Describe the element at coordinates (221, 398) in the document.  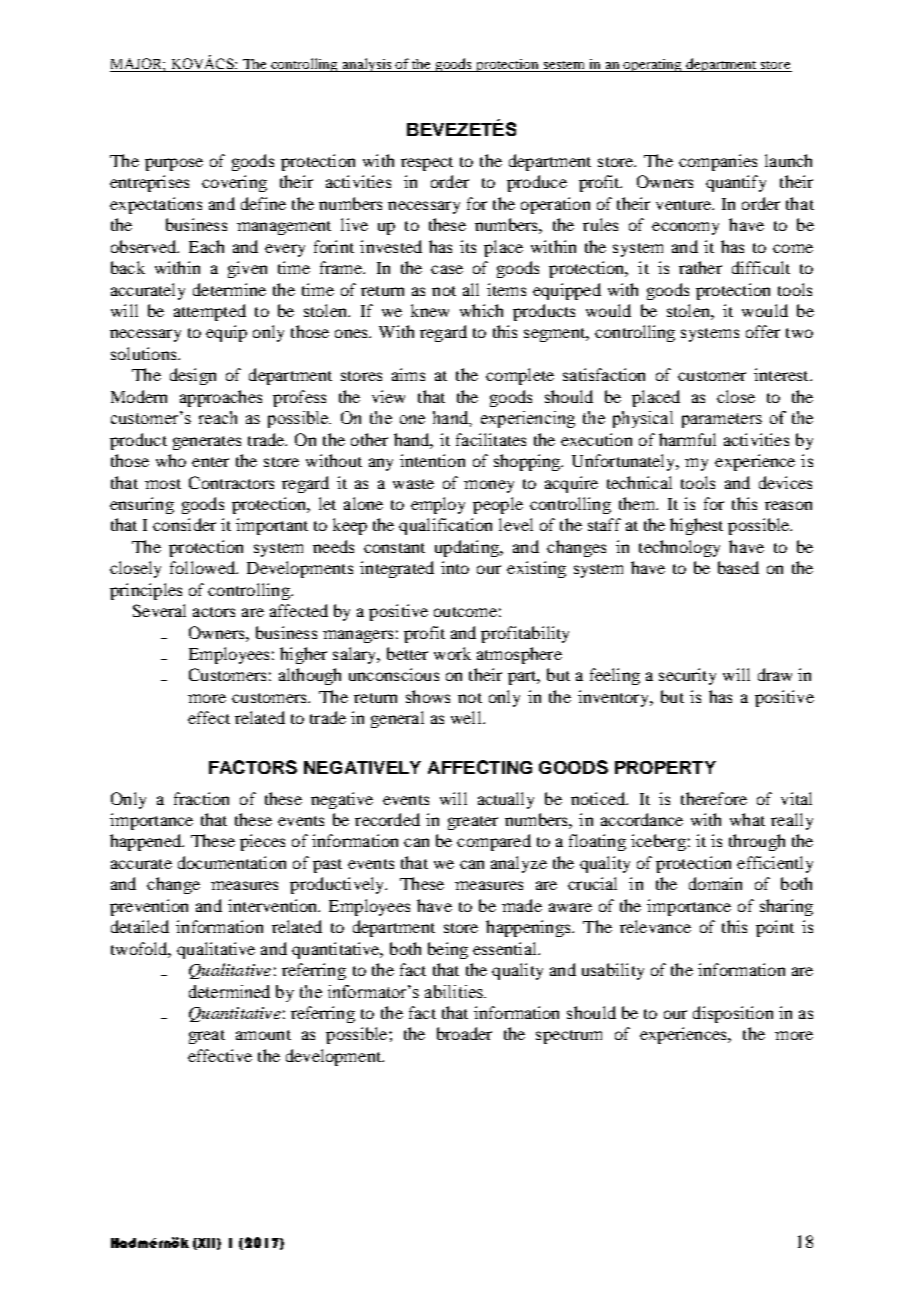
I see `approaches` at that location.
